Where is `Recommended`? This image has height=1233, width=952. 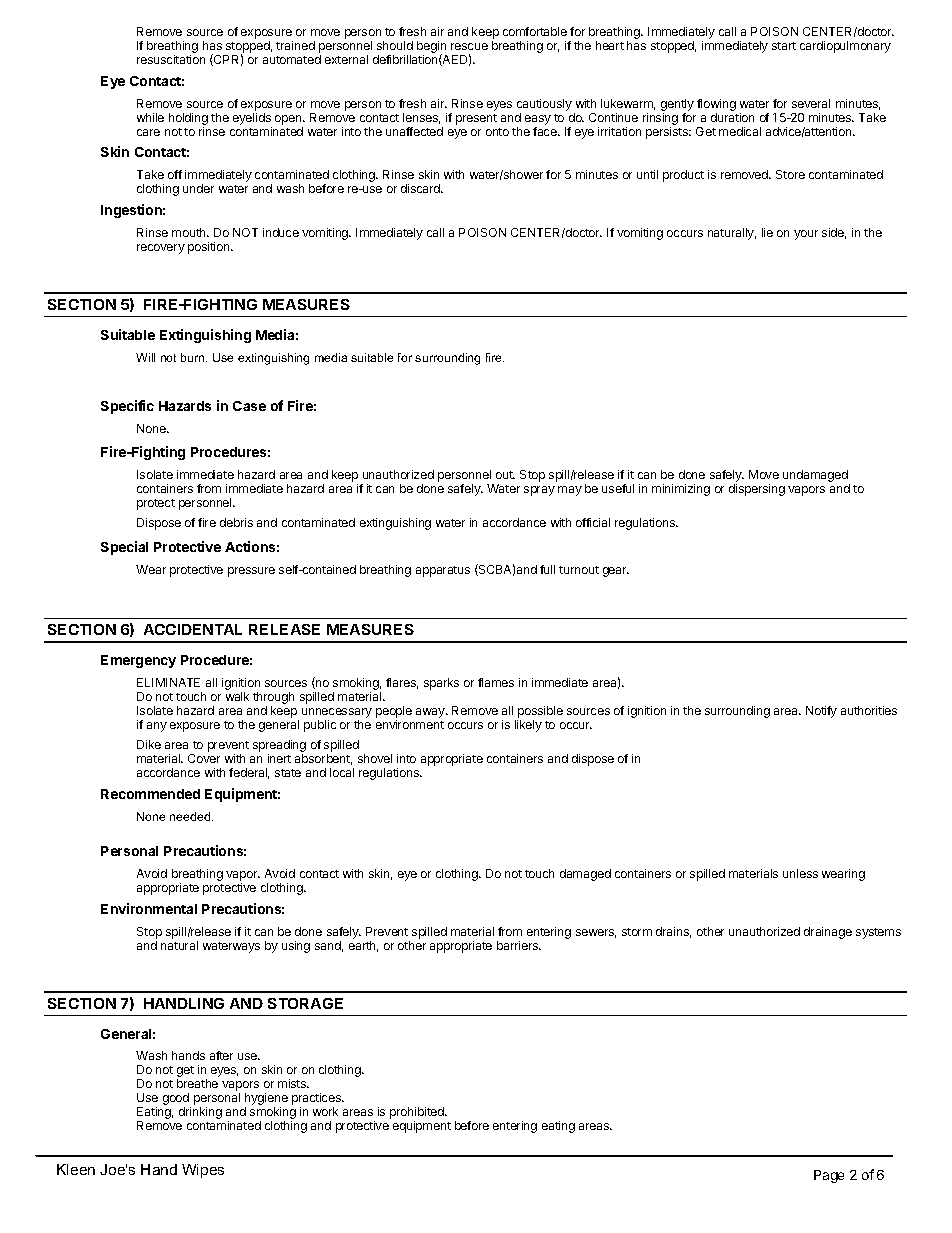 Recommended is located at coordinates (150, 794).
